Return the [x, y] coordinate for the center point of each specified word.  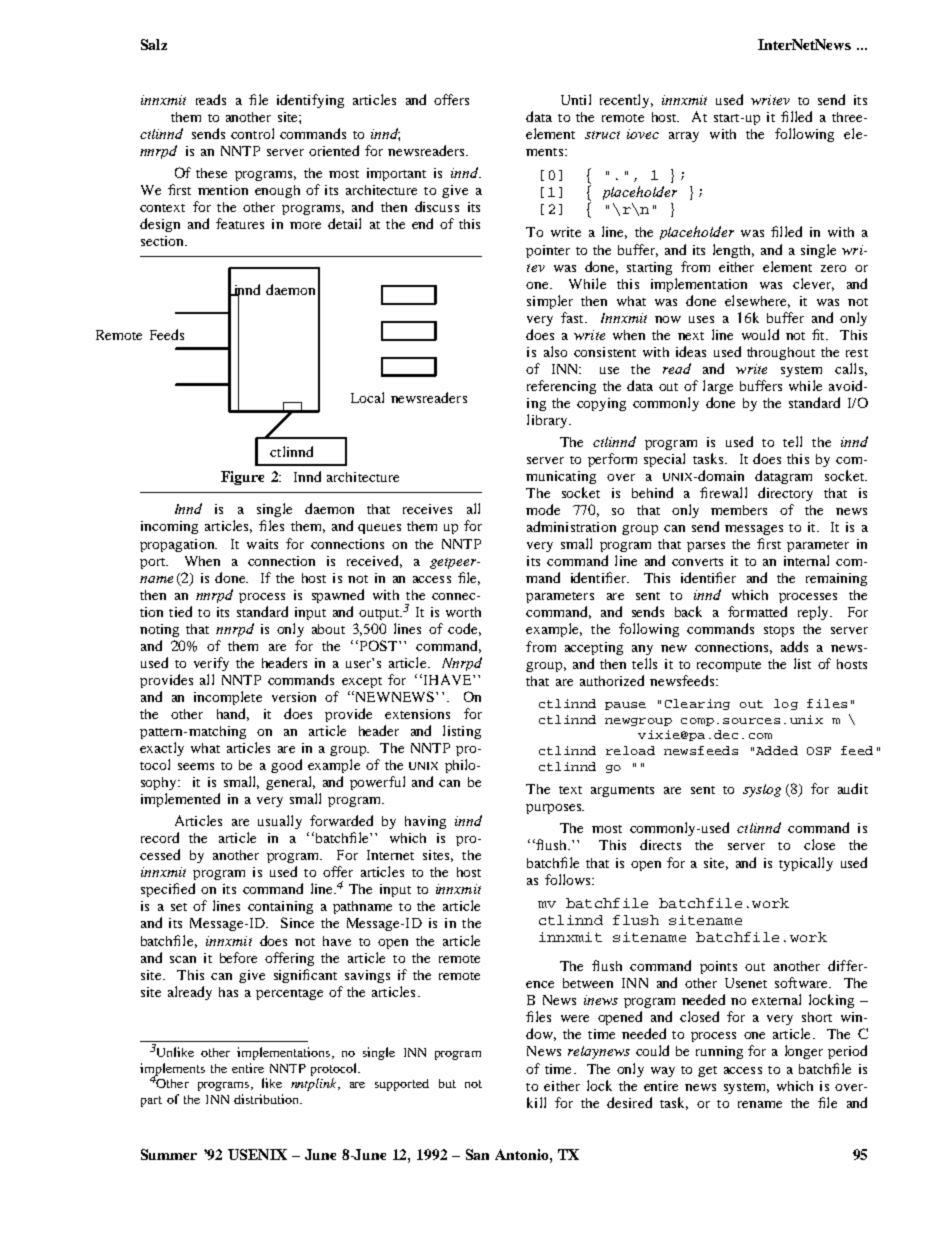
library [548, 421]
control [252, 133]
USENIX [257, 1154]
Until [576, 99]
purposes [555, 809]
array [684, 137]
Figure [242, 478]
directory [785, 494]
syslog [762, 790]
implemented [180, 800]
